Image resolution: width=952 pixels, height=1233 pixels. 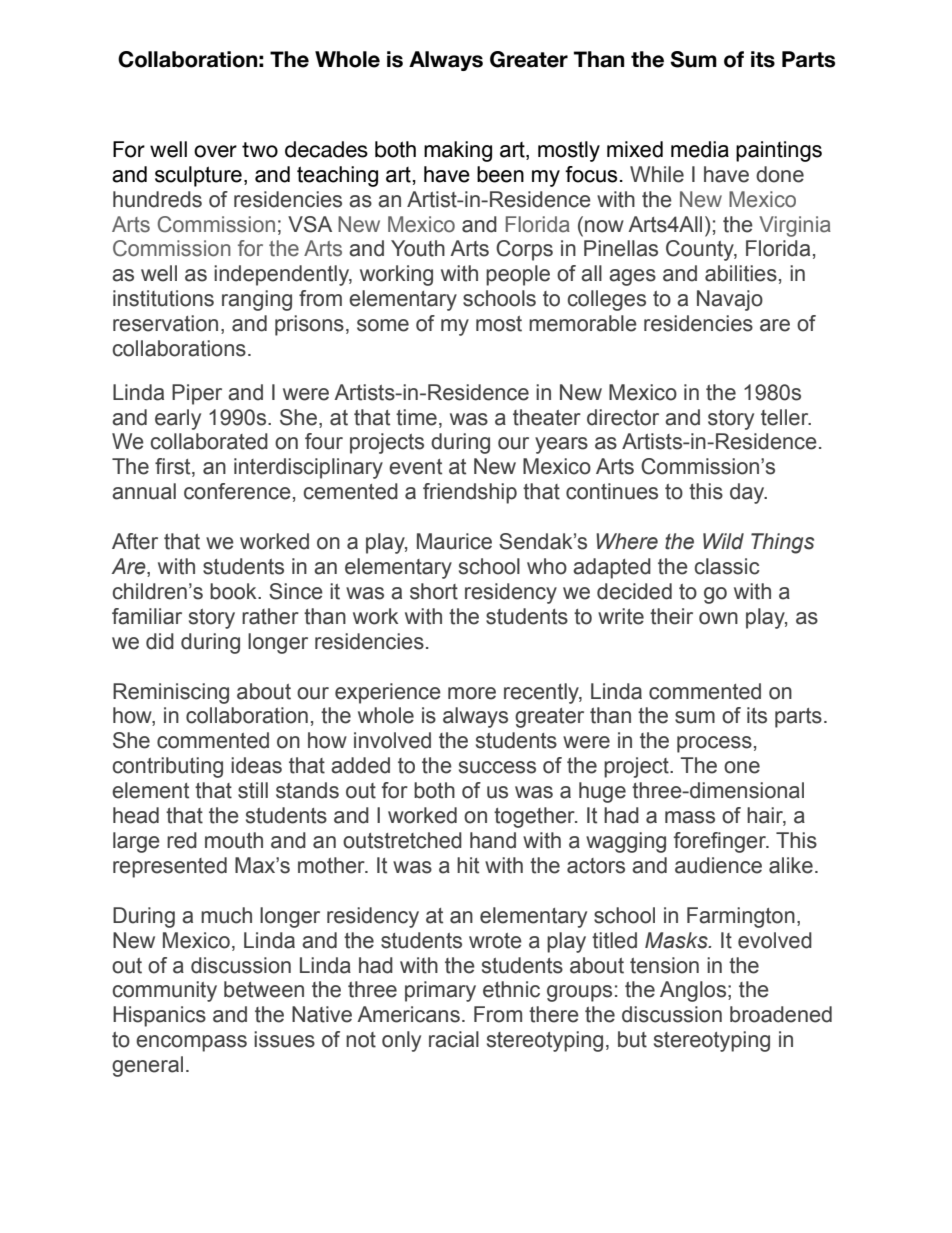 What do you see at coordinates (454, 1039) in the document?
I see `racial` at bounding box center [454, 1039].
